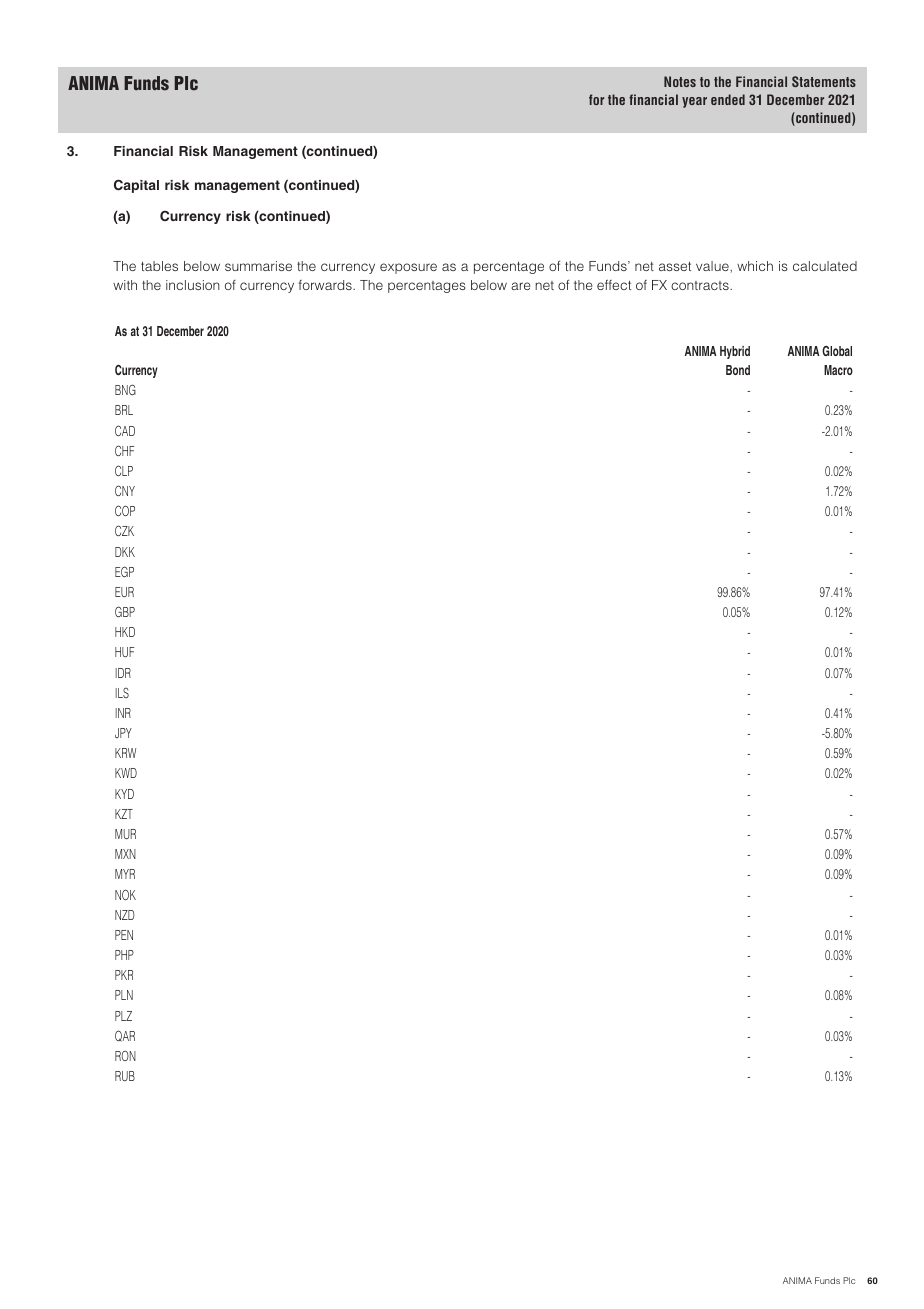 The height and width of the document is (1309, 924). What do you see at coordinates (125, 1056) in the document?
I see `RON` at bounding box center [125, 1056].
